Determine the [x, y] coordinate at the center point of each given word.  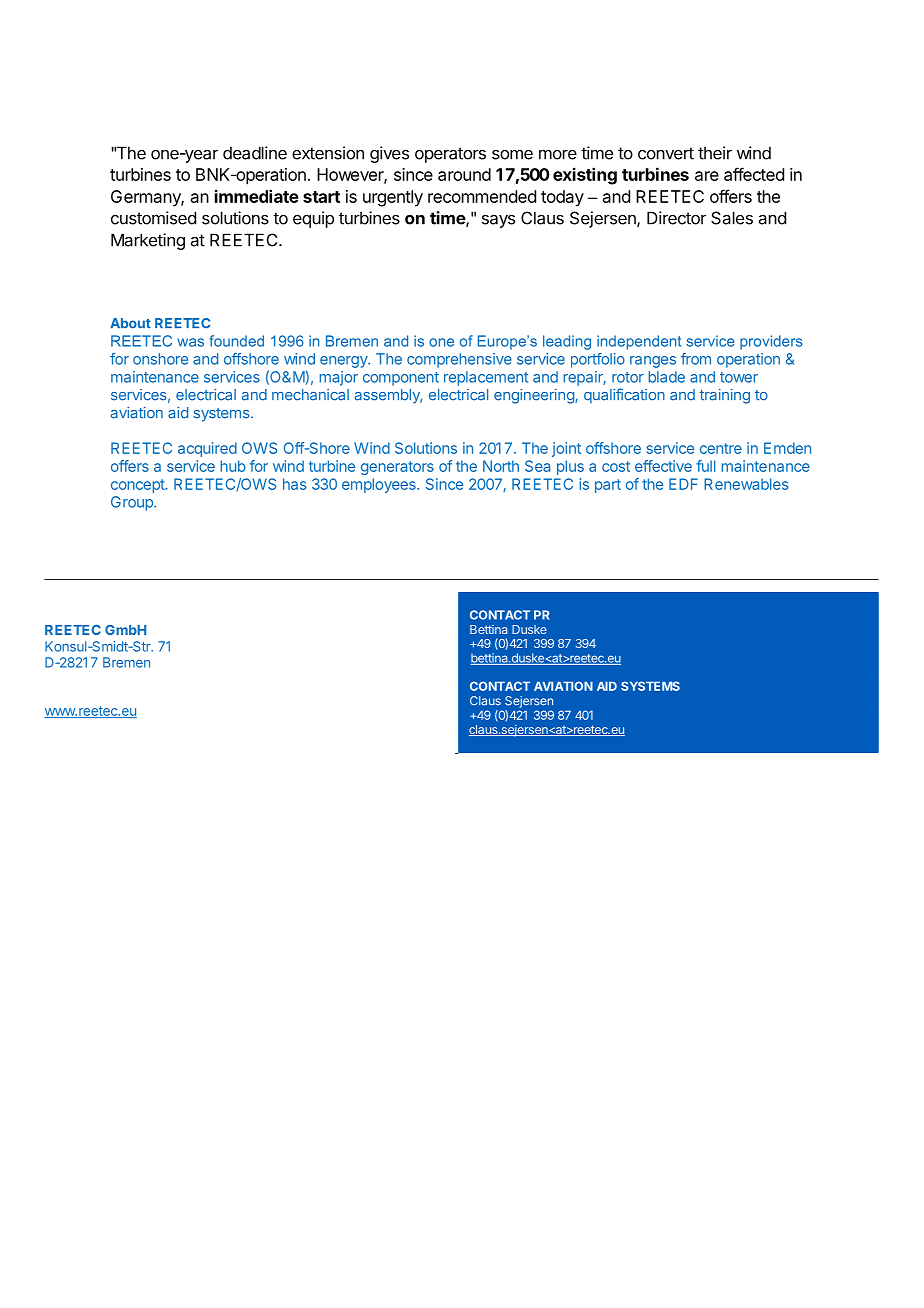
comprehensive [459, 360]
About [130, 323]
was [190, 342]
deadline [255, 153]
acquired [207, 449]
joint [566, 449]
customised [153, 218]
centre [721, 448]
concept [138, 486]
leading [567, 342]
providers [771, 342]
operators [450, 155]
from [696, 359]
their [715, 153]
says [498, 221]
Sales [732, 218]
